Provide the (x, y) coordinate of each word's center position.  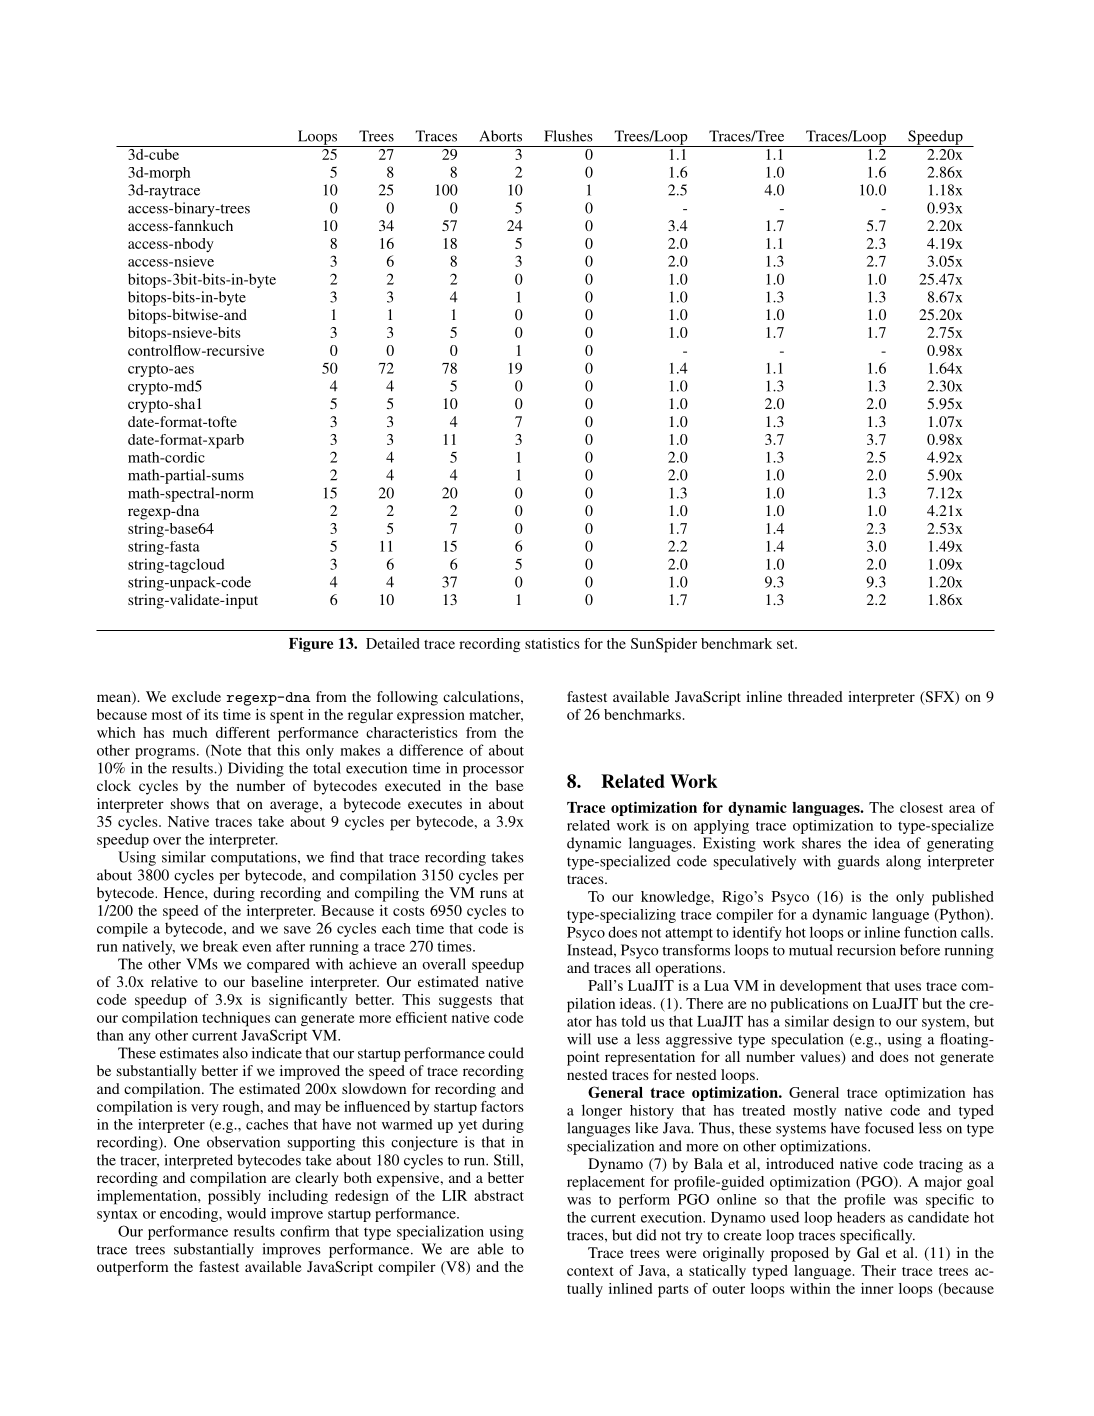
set (786, 644)
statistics (552, 643)
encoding (190, 1215)
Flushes (568, 136)
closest (921, 807)
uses (907, 987)
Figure (311, 644)
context (590, 1271)
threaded (815, 696)
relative (174, 981)
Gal (868, 1252)
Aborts (501, 136)
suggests (465, 1002)
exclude (196, 696)
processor (493, 771)
